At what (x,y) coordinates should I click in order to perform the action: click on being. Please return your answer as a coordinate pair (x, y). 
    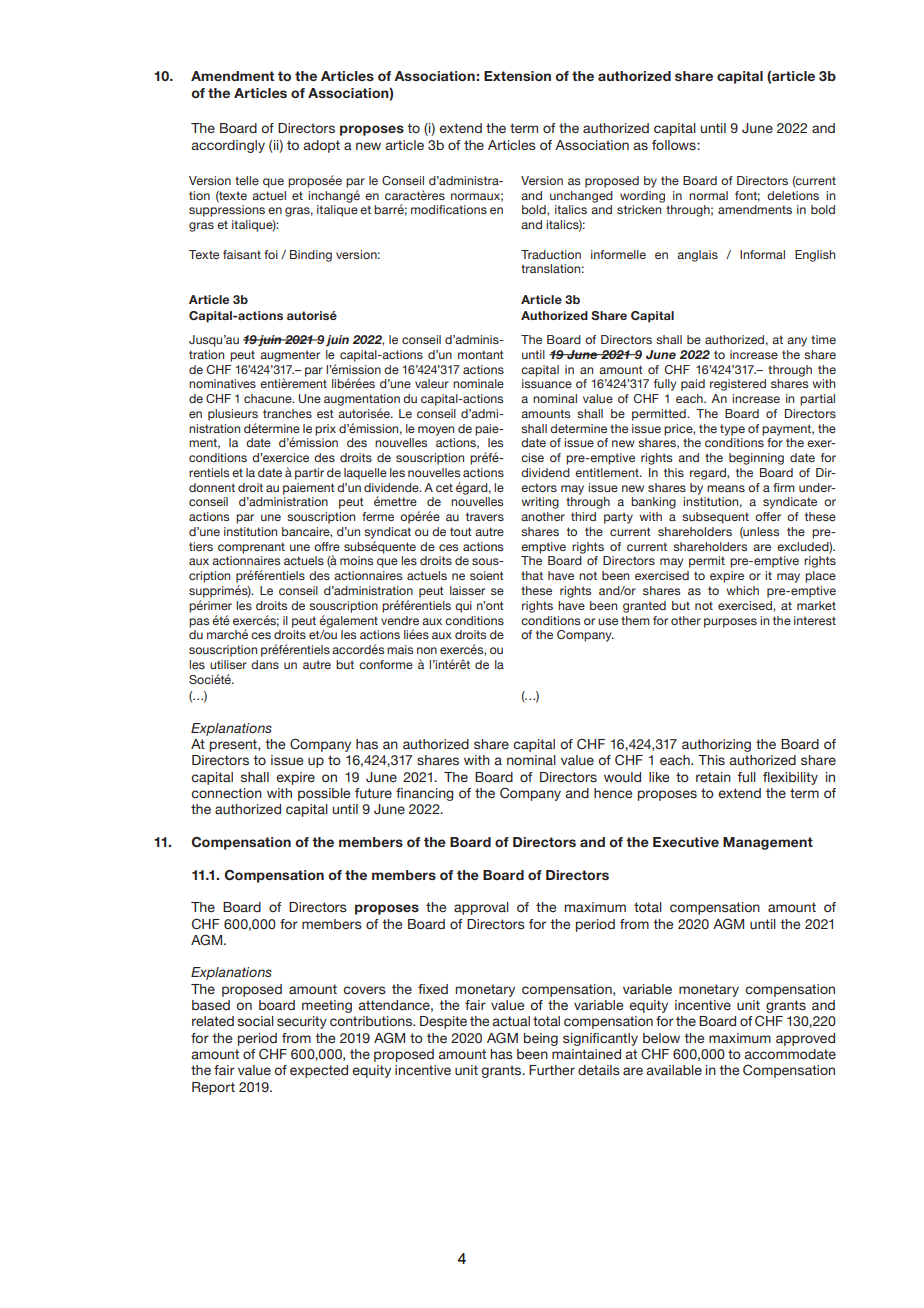
    Looking at the image, I should click on (541, 1039).
